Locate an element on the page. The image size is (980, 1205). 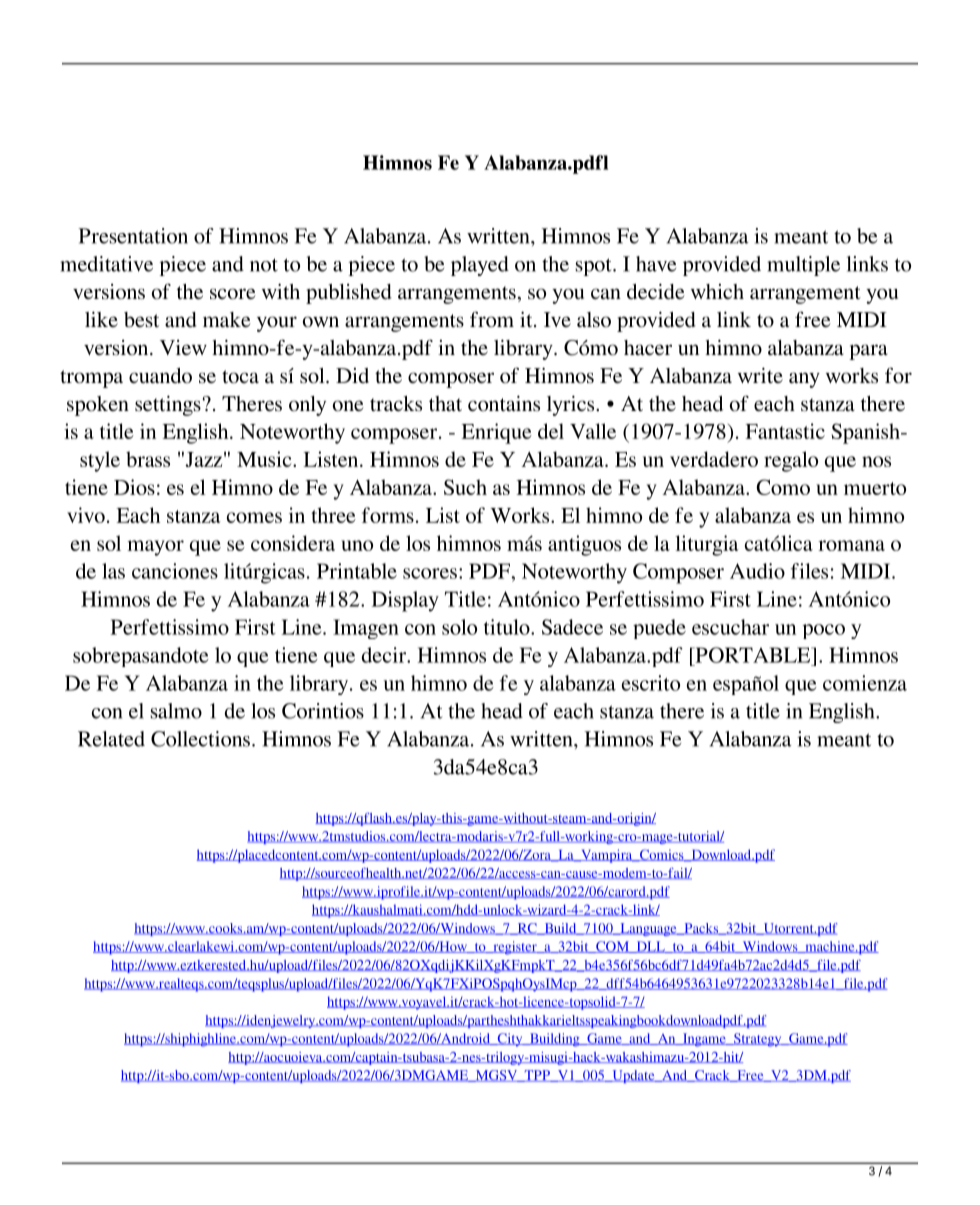
multiple is located at coordinates (803, 266).
